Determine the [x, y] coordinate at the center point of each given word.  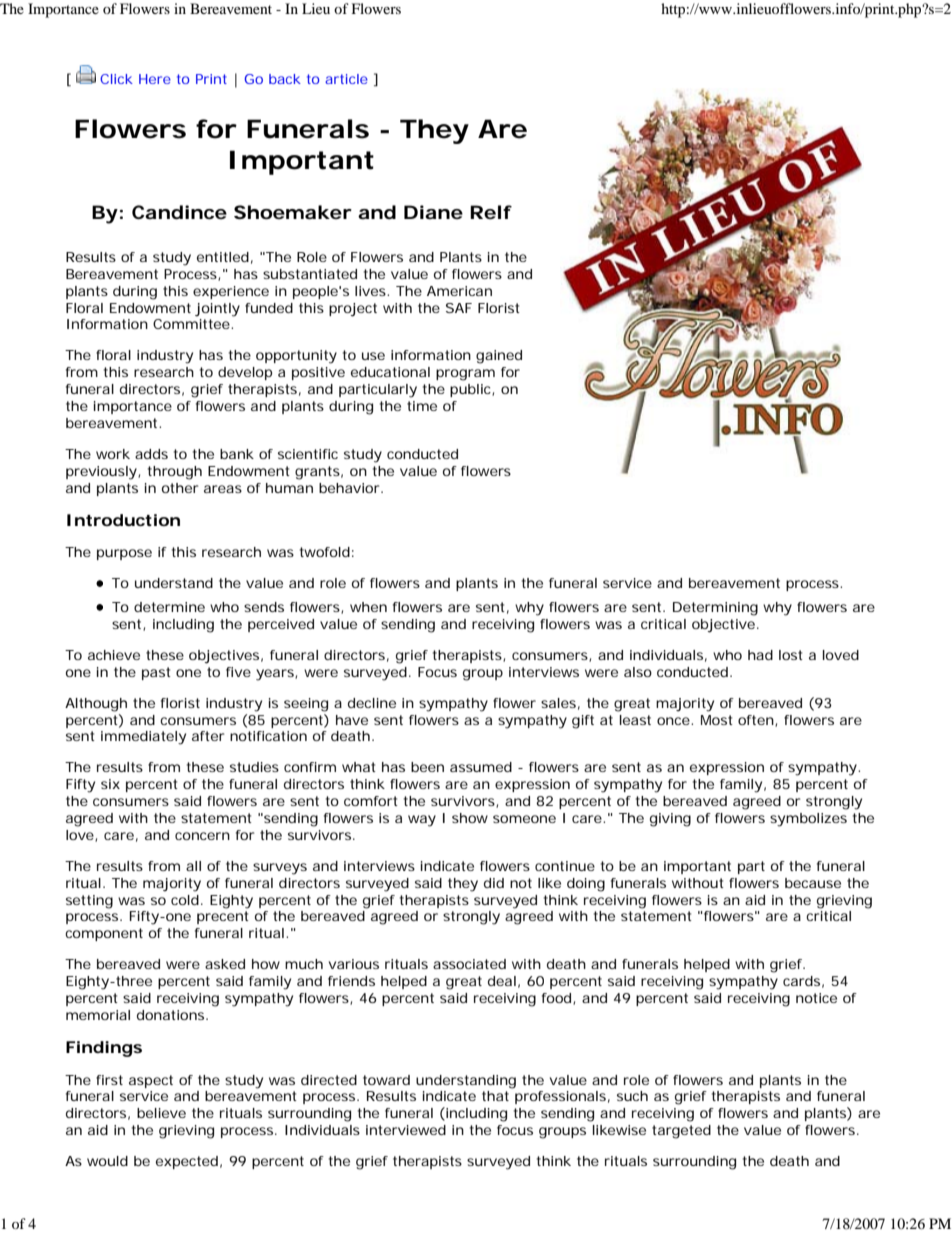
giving [670, 820]
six [110, 784]
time [422, 406]
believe [161, 1113]
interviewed [406, 1130]
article [346, 79]
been [427, 767]
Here [155, 79]
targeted [681, 1132]
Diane [433, 212]
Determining [715, 609]
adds [151, 454]
